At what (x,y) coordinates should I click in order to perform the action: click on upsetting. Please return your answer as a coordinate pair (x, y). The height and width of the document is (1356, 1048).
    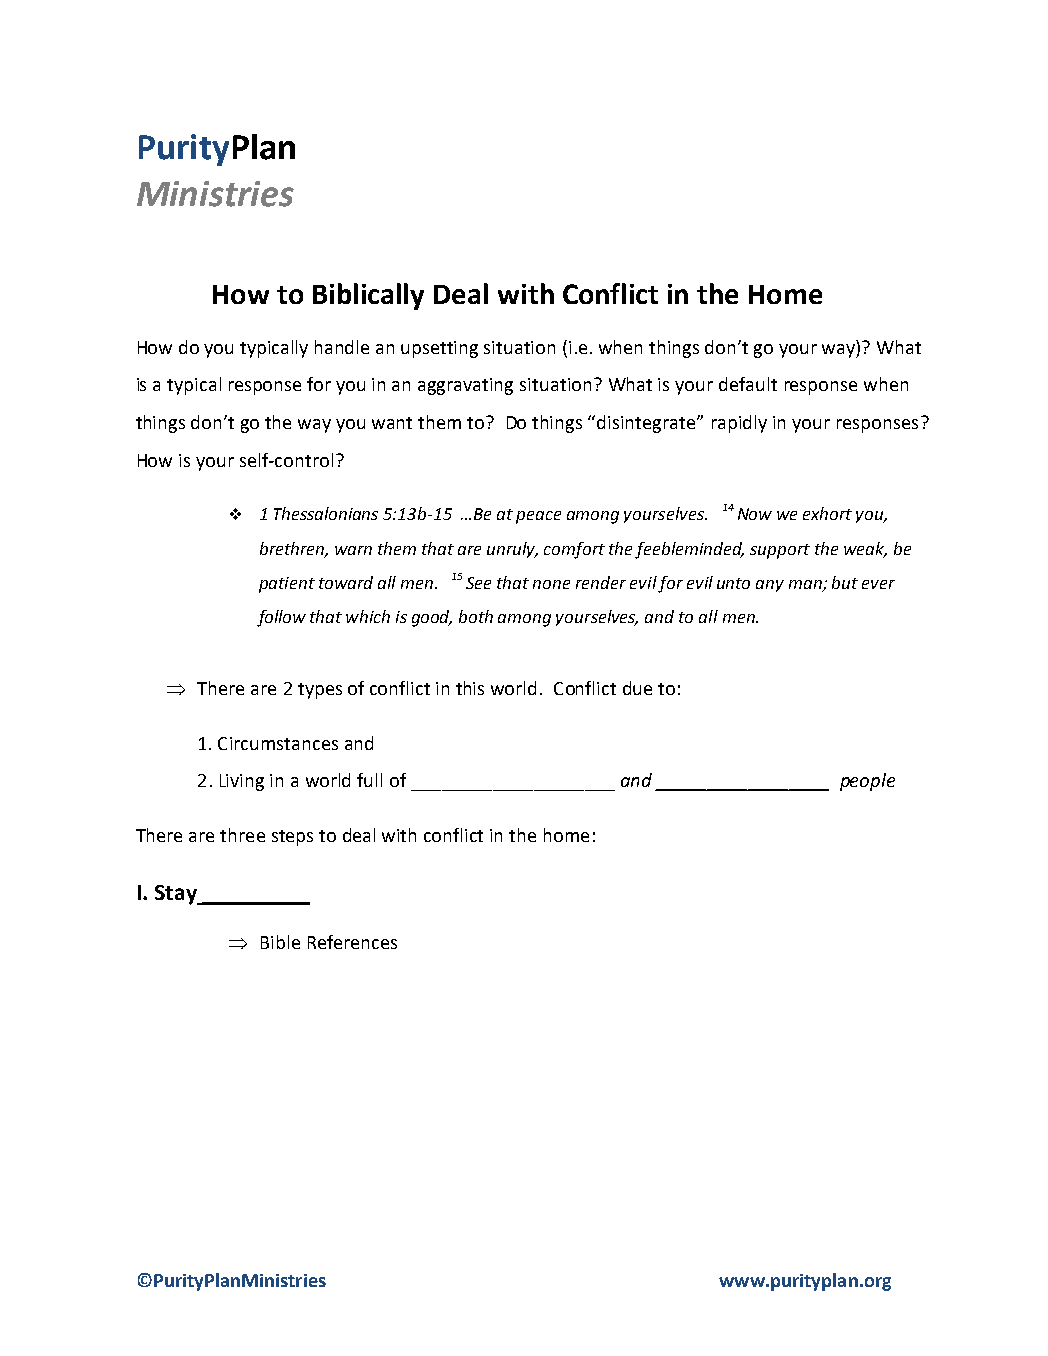
    Looking at the image, I should click on (439, 349).
